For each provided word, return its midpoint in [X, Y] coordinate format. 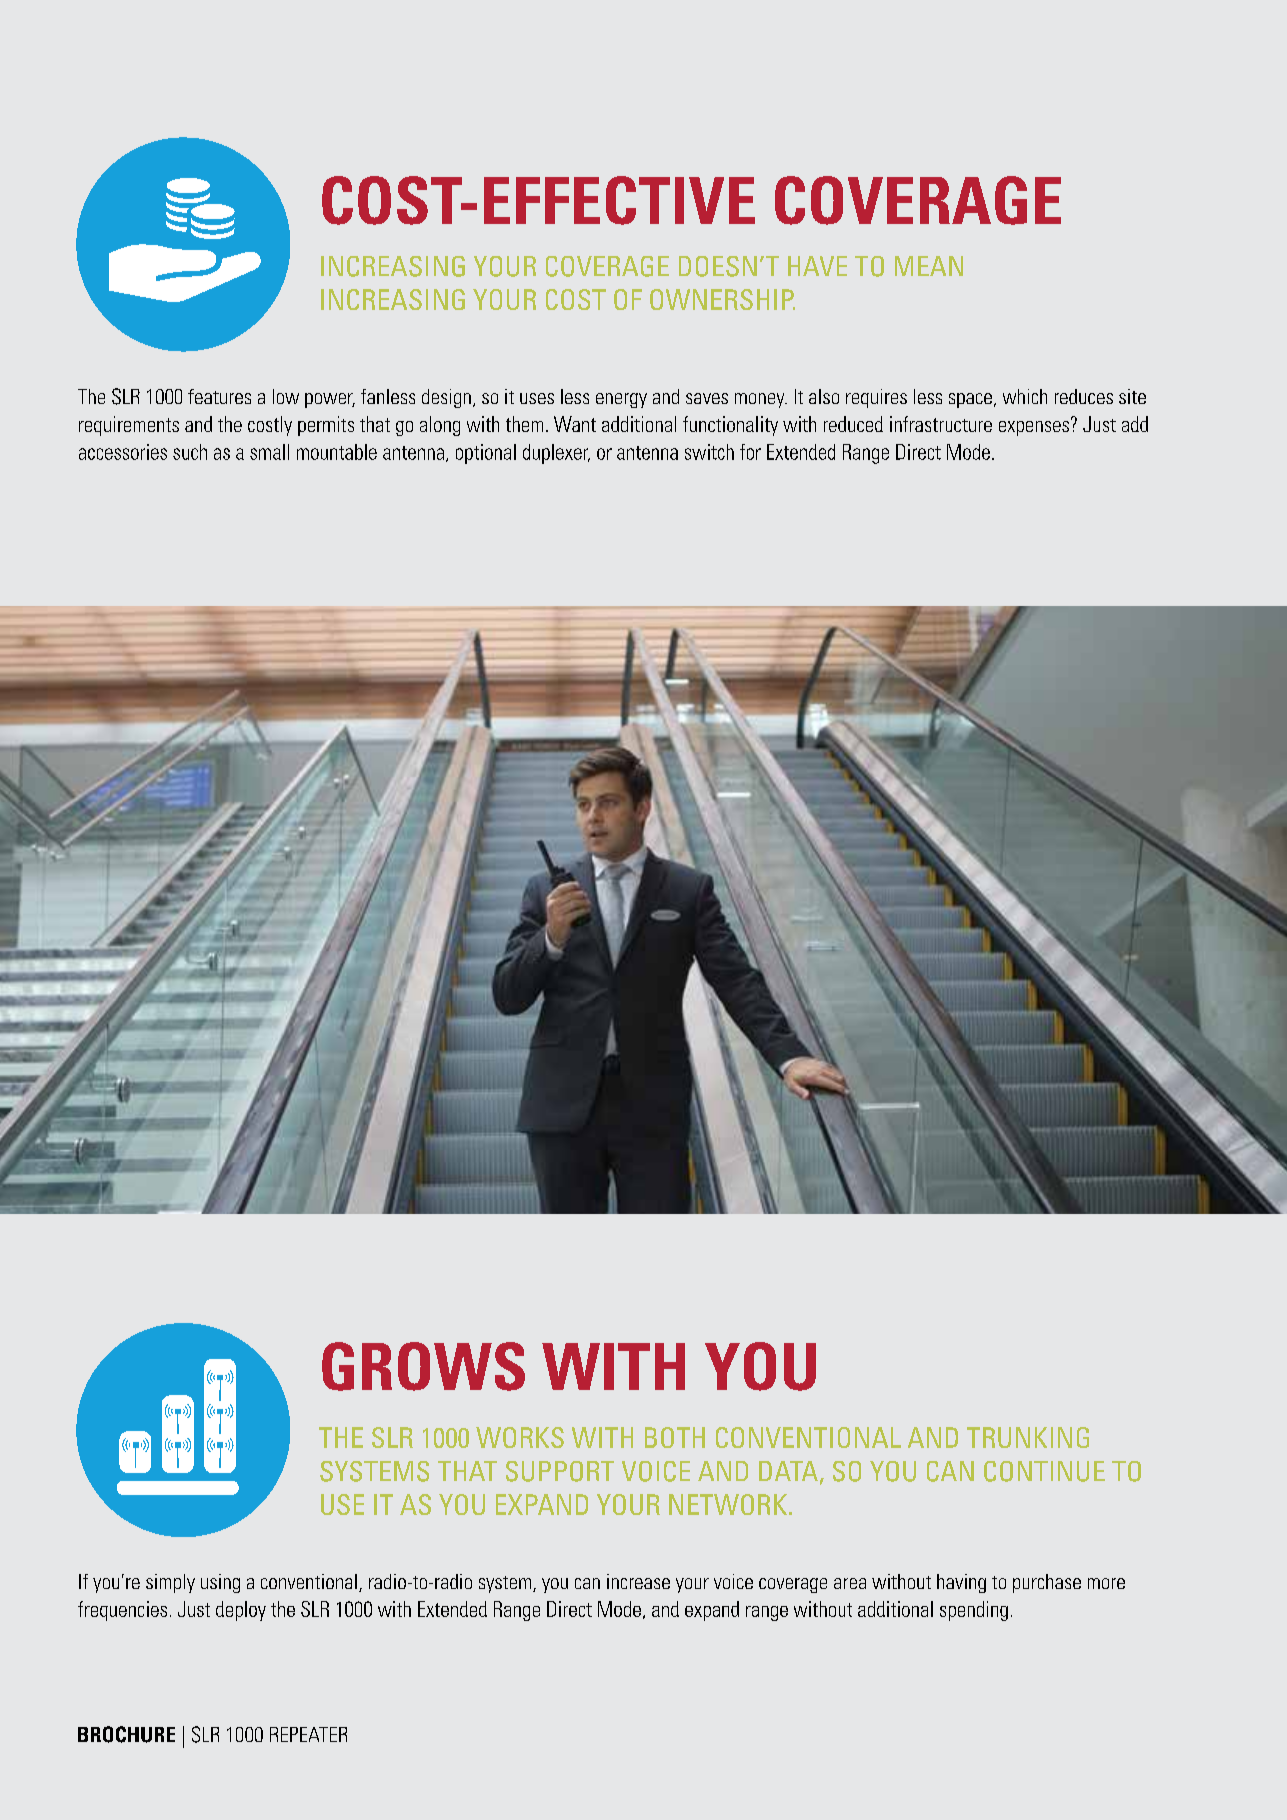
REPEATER [308, 1734]
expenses [1034, 428]
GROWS [423, 1366]
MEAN [929, 266]
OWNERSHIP [722, 299]
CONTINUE [1044, 1471]
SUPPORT [560, 1471]
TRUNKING [1028, 1437]
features [219, 396]
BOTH [675, 1437]
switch [709, 452]
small [269, 452]
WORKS [520, 1437]
